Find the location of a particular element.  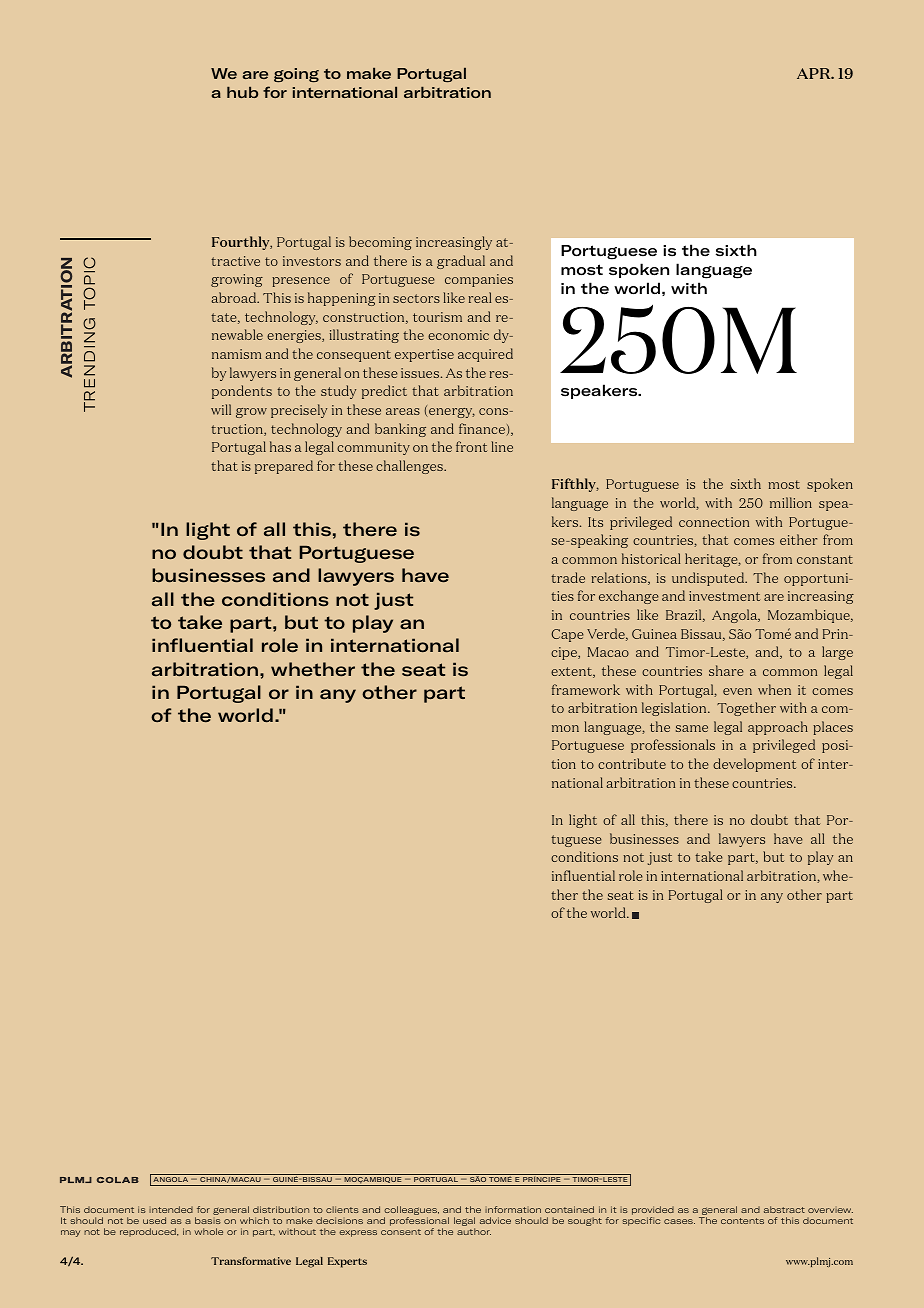

intended is located at coordinates (171, 1209).
